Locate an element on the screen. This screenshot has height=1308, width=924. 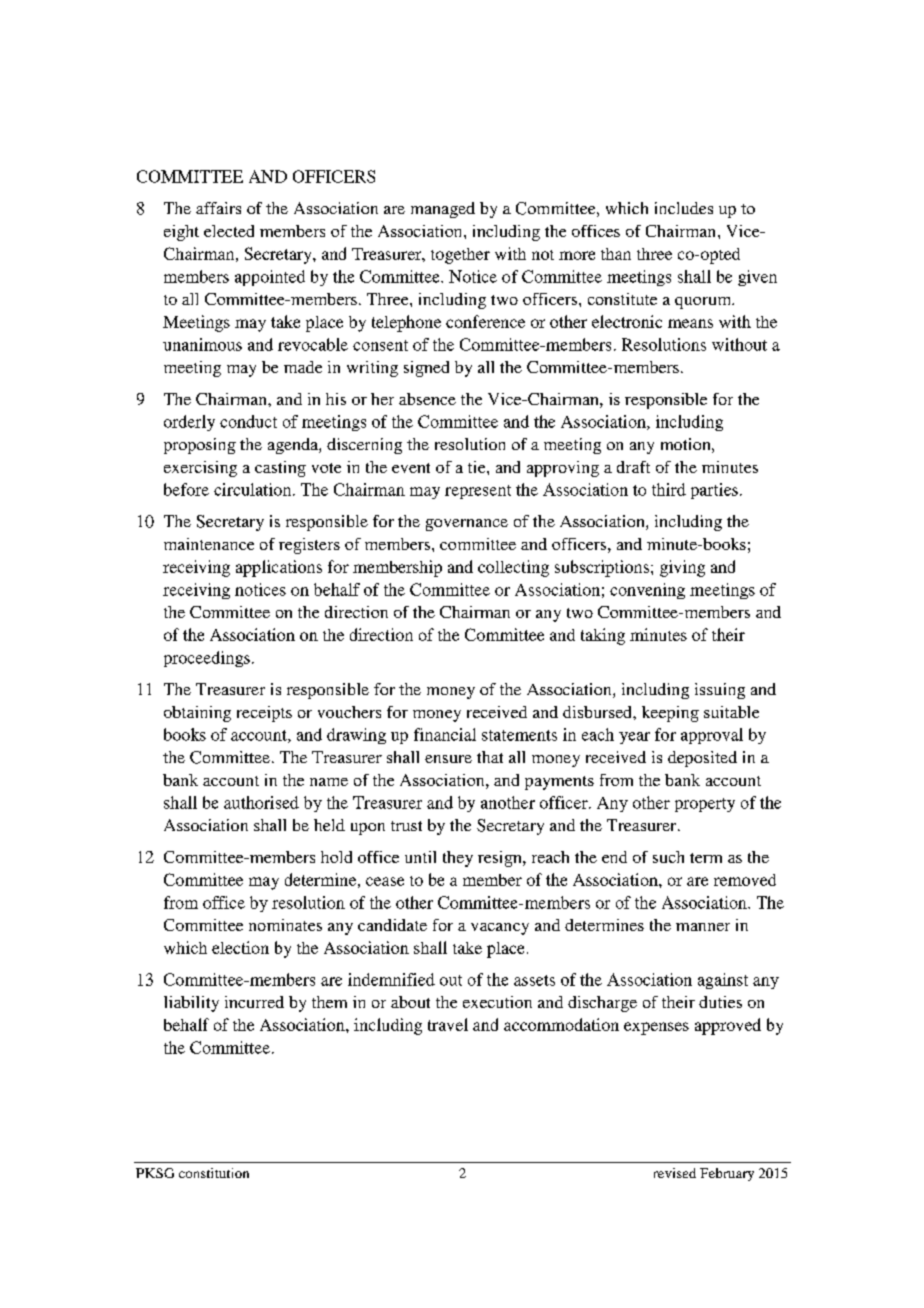
collecting is located at coordinates (513, 568).
